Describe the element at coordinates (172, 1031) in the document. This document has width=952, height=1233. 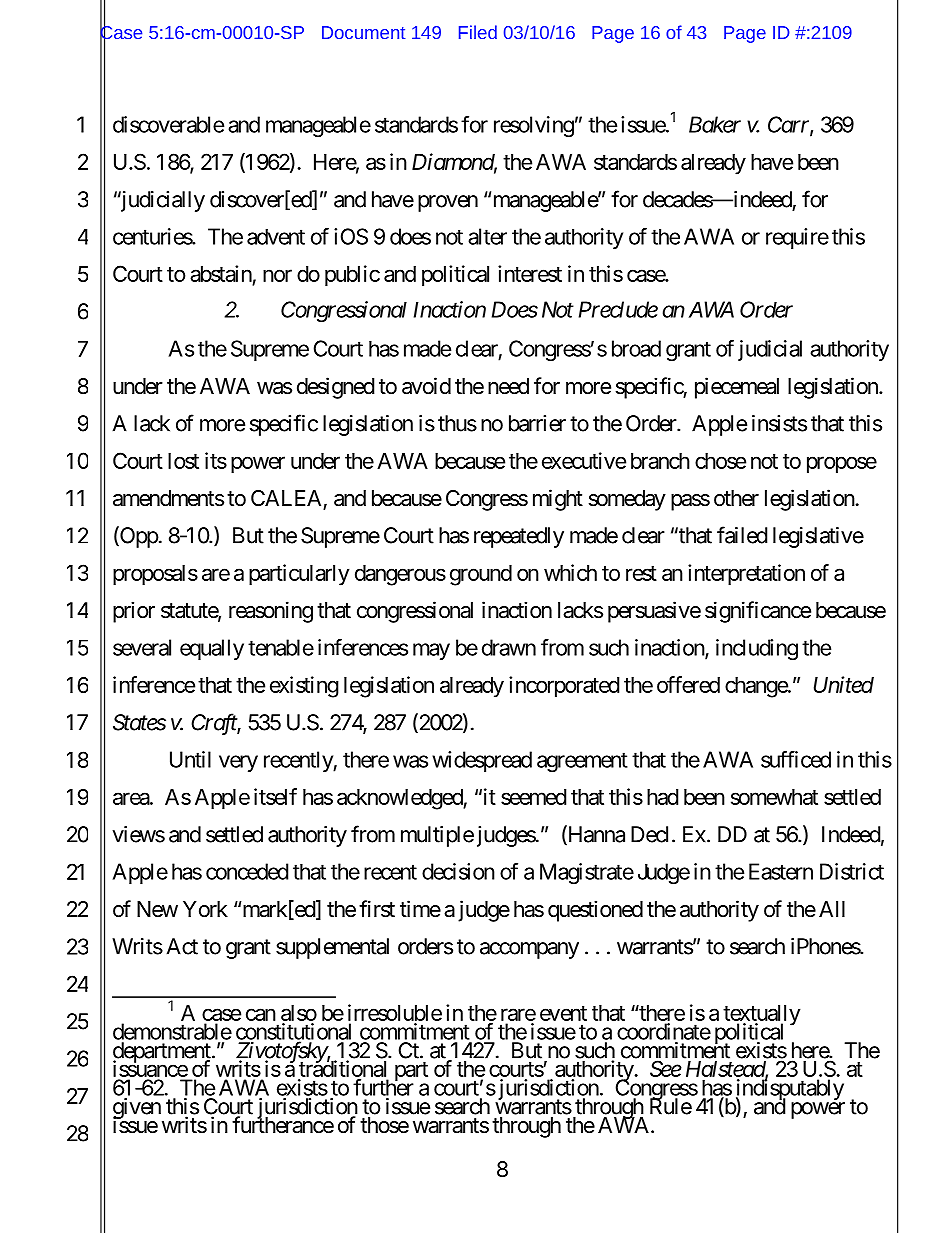
I see `demonstrable` at that location.
